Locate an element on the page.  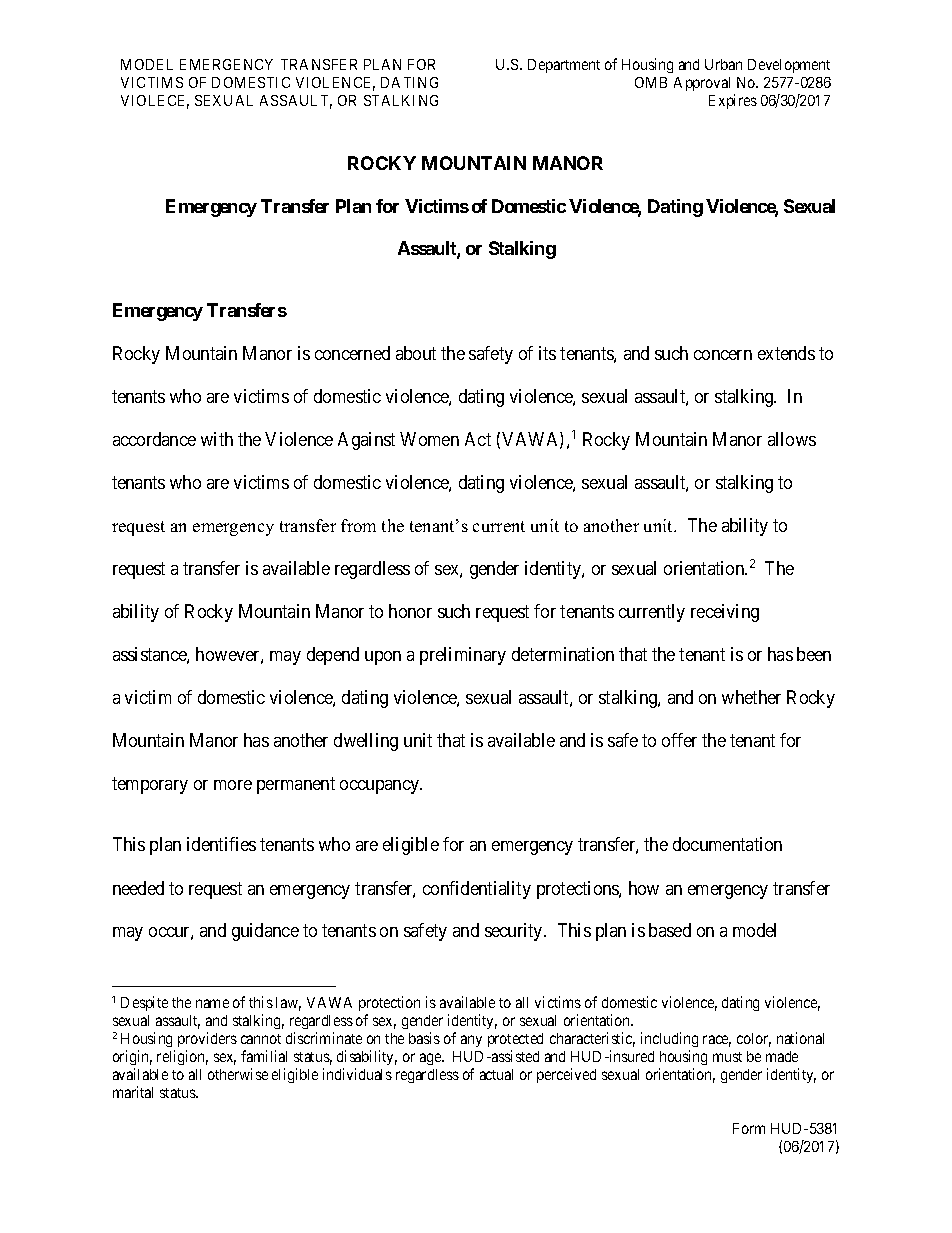
actual is located at coordinates (496, 1074).
